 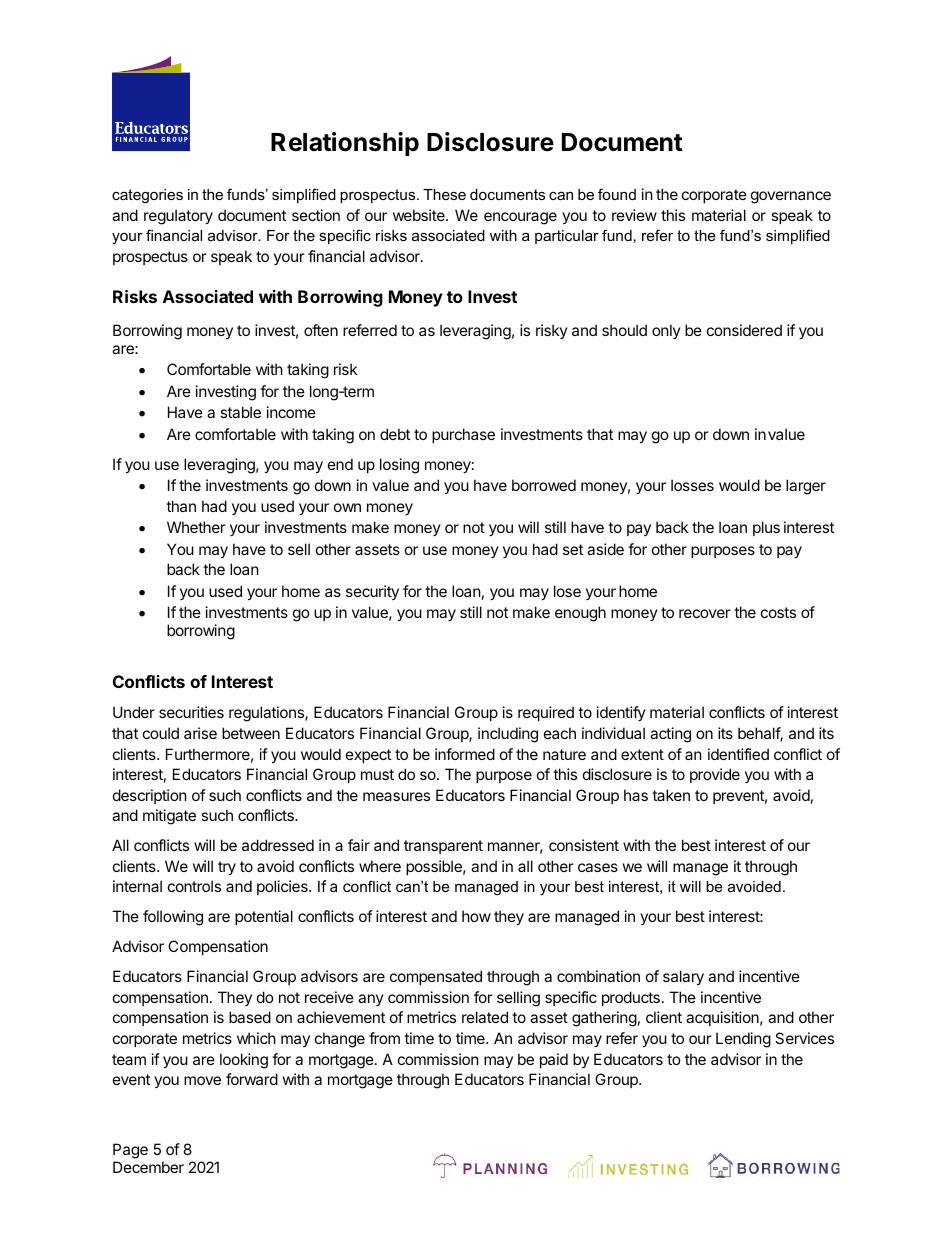 What do you see at coordinates (743, 1040) in the screenshot?
I see `Lending` at bounding box center [743, 1040].
